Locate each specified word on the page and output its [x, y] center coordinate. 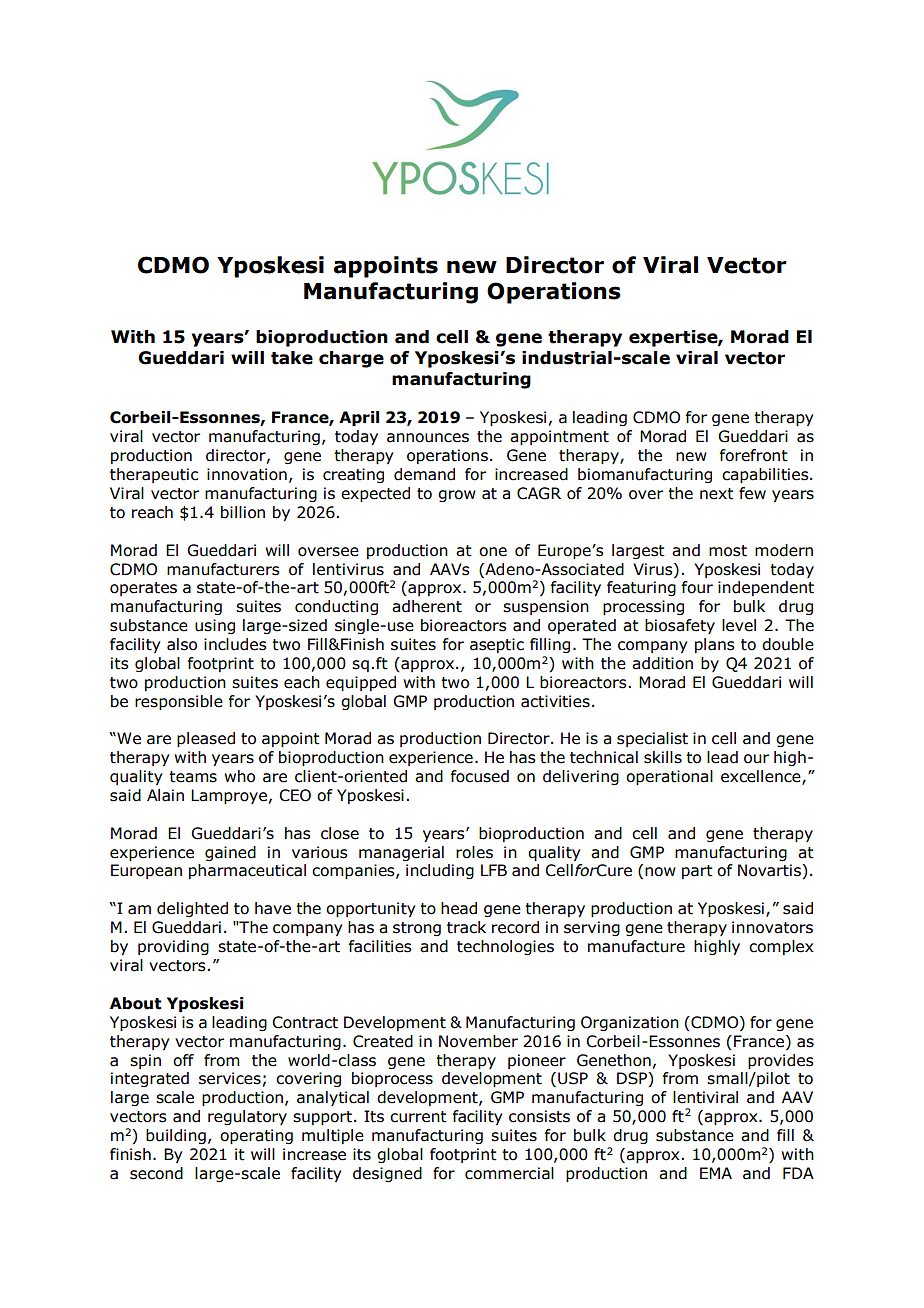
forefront [754, 455]
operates [143, 589]
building [176, 1136]
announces [428, 438]
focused [480, 776]
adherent [427, 606]
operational [669, 777]
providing [173, 947]
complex [781, 947]
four [697, 587]
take [292, 358]
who [239, 776]
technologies [505, 947]
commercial [509, 1173]
